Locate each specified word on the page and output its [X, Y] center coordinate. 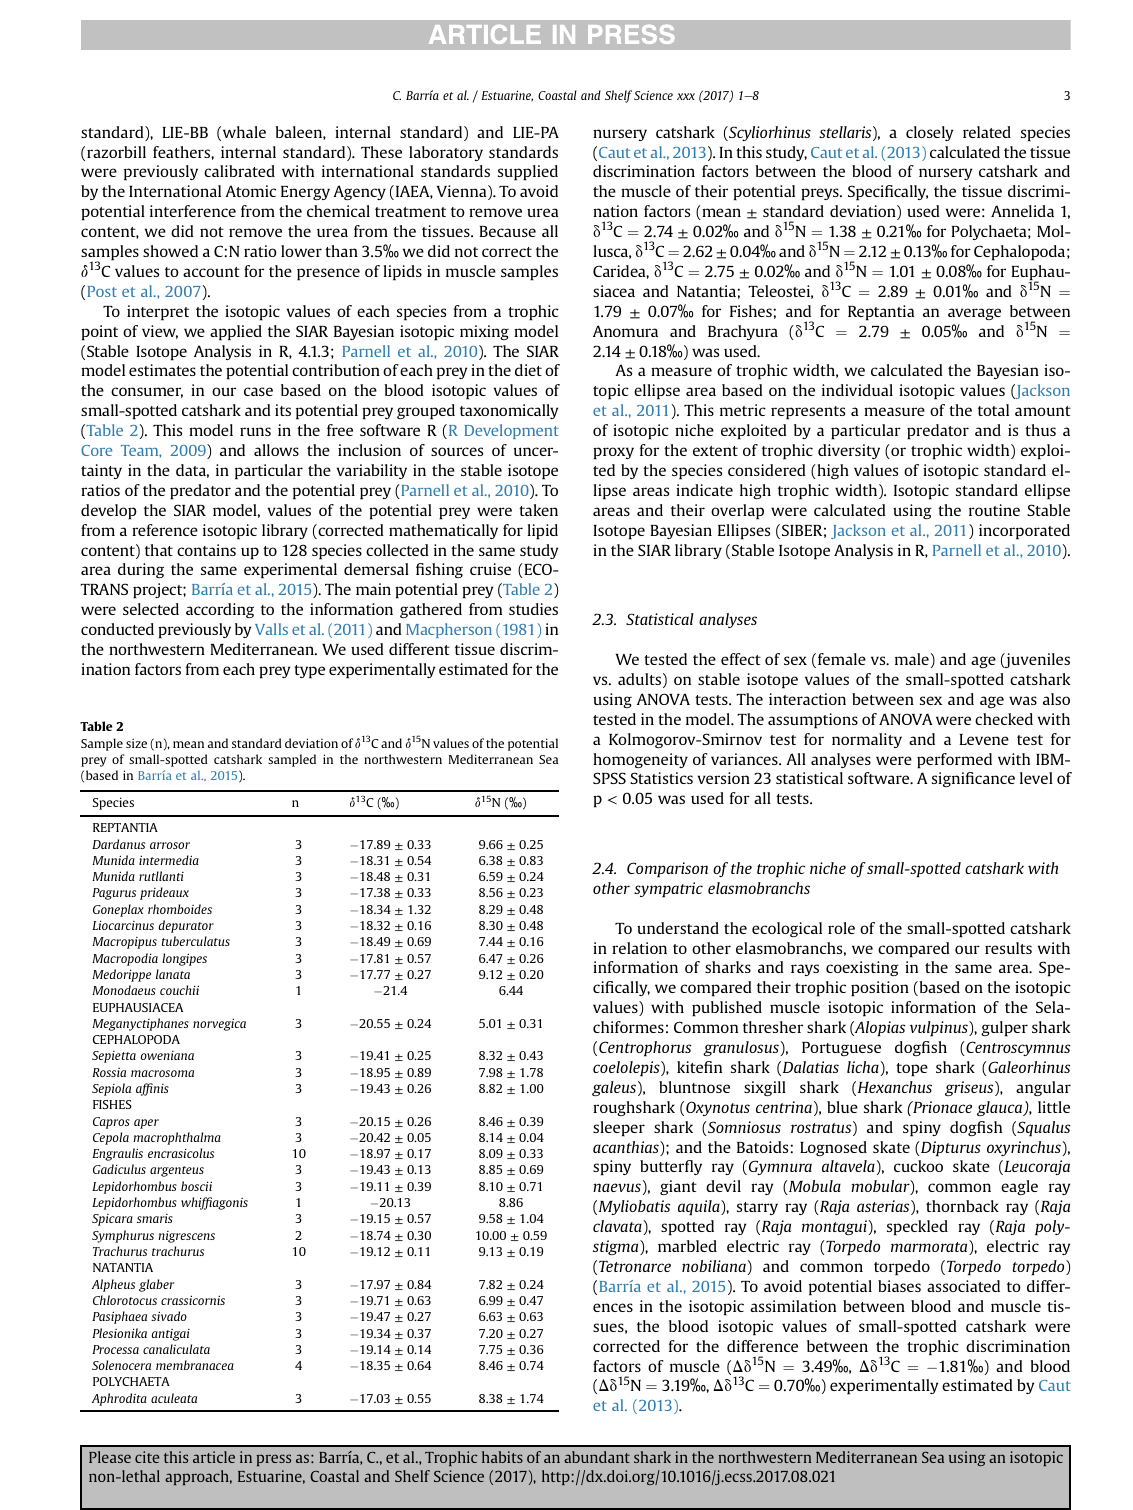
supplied [528, 173]
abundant [597, 1457]
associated [963, 1286]
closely [929, 133]
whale [244, 132]
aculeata [174, 1398]
